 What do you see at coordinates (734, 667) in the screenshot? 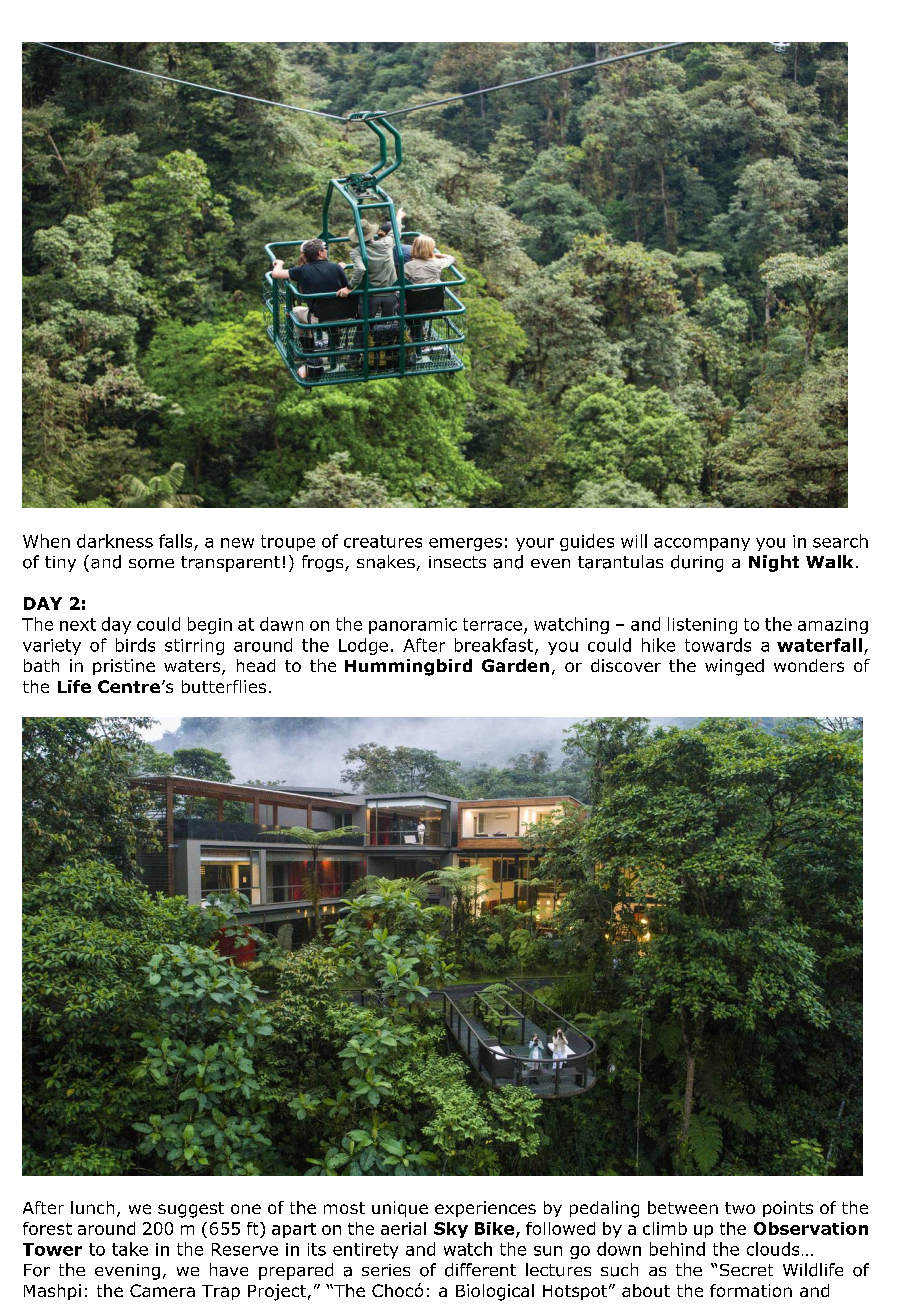
I see `winged` at bounding box center [734, 667].
